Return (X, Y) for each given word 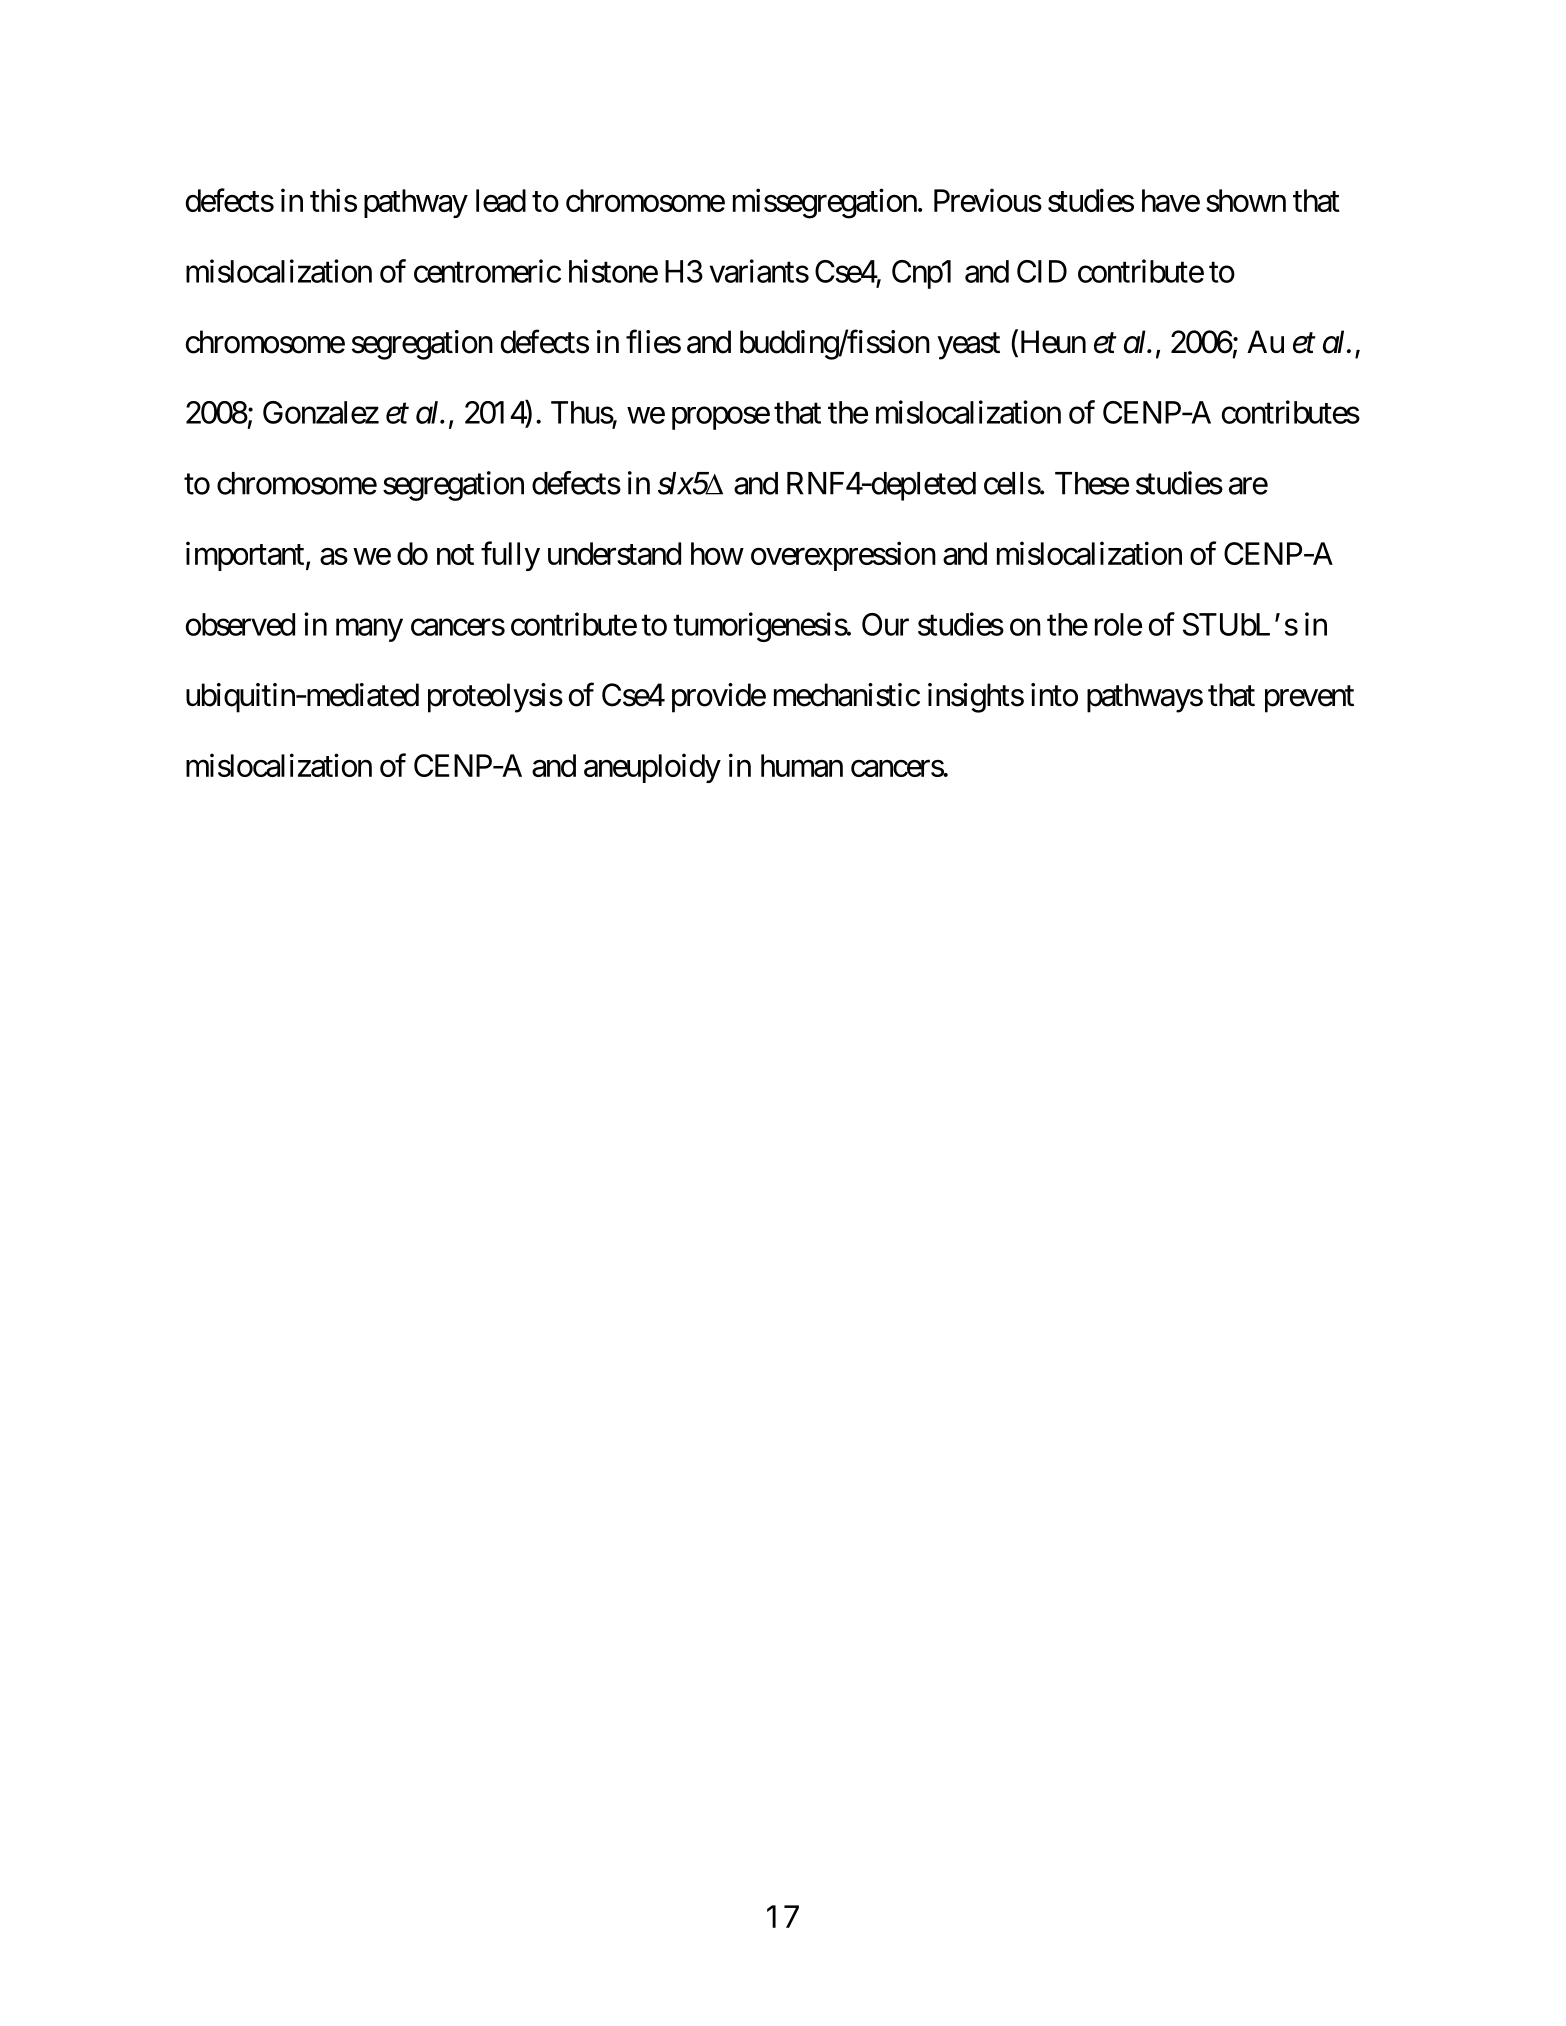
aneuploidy (652, 768)
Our (885, 624)
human (802, 765)
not (455, 555)
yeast (968, 346)
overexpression (843, 556)
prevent (1309, 699)
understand (614, 553)
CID (1042, 271)
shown (1246, 200)
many (369, 630)
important (245, 556)
